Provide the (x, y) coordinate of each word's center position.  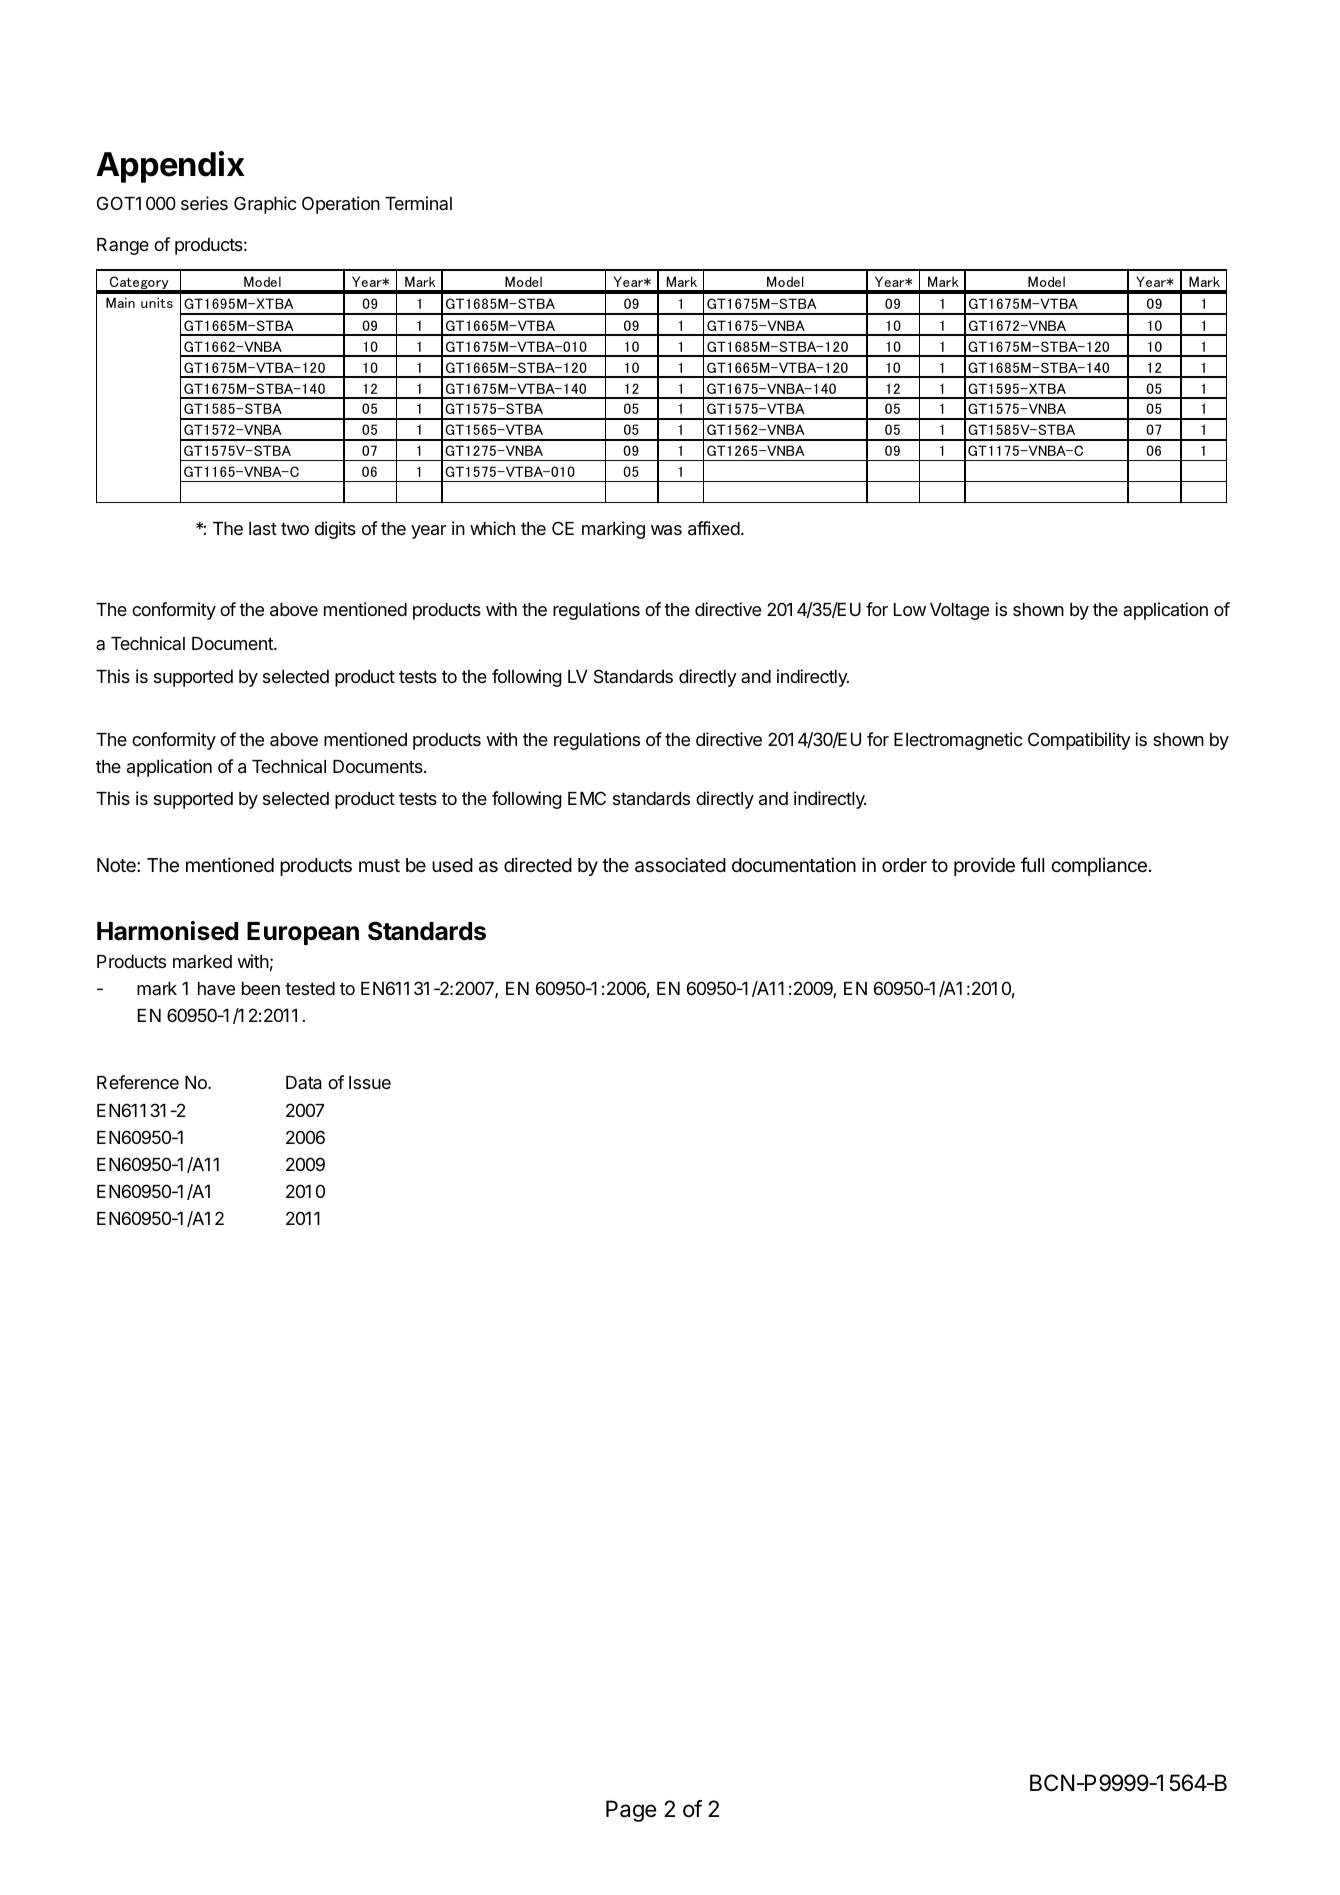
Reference (138, 1082)
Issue (370, 1082)
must (379, 865)
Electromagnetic (958, 741)
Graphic (265, 205)
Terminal (418, 203)
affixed (714, 528)
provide (984, 866)
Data (304, 1083)
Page (631, 1811)
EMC (587, 798)
